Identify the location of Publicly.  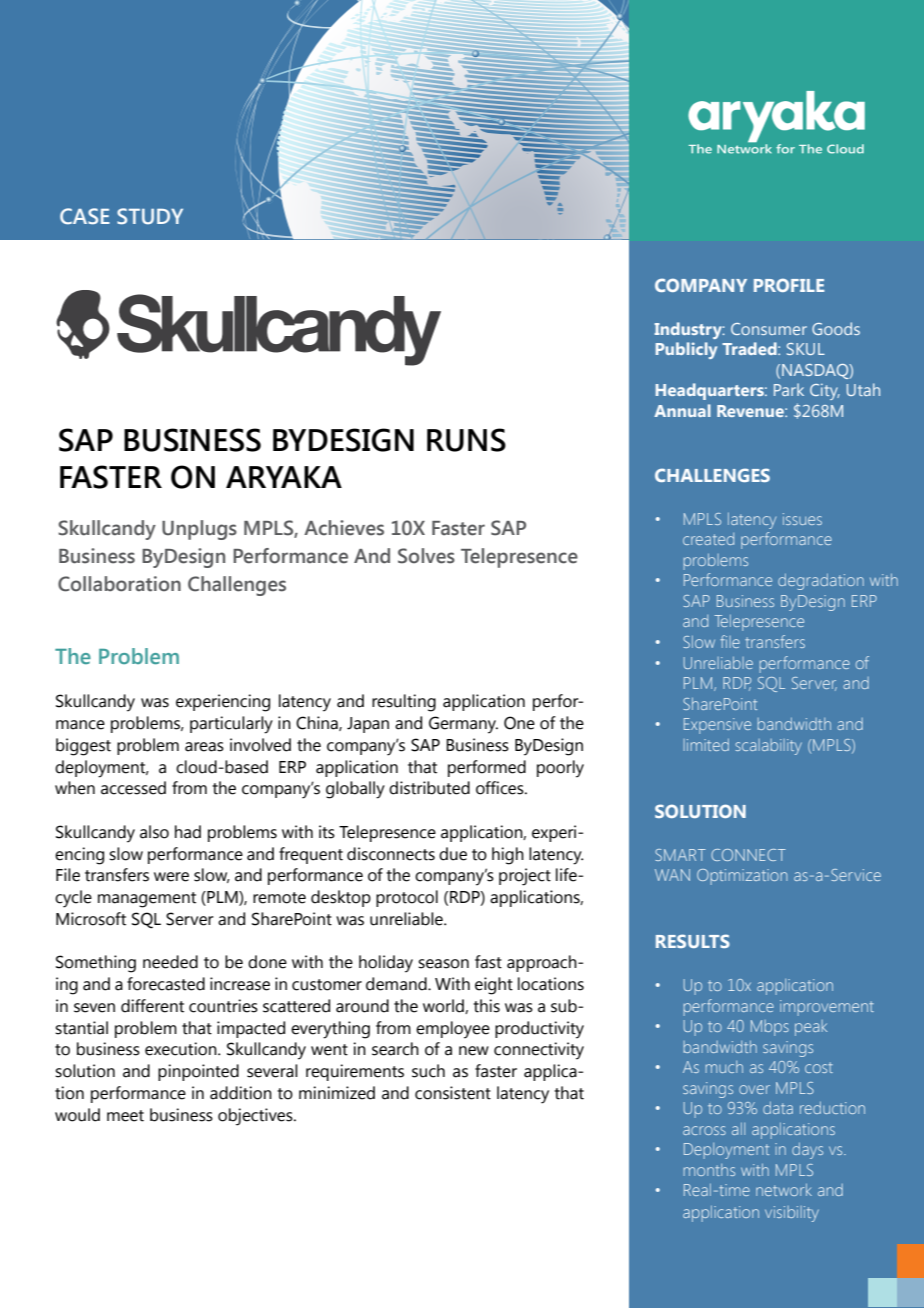
(686, 350).
